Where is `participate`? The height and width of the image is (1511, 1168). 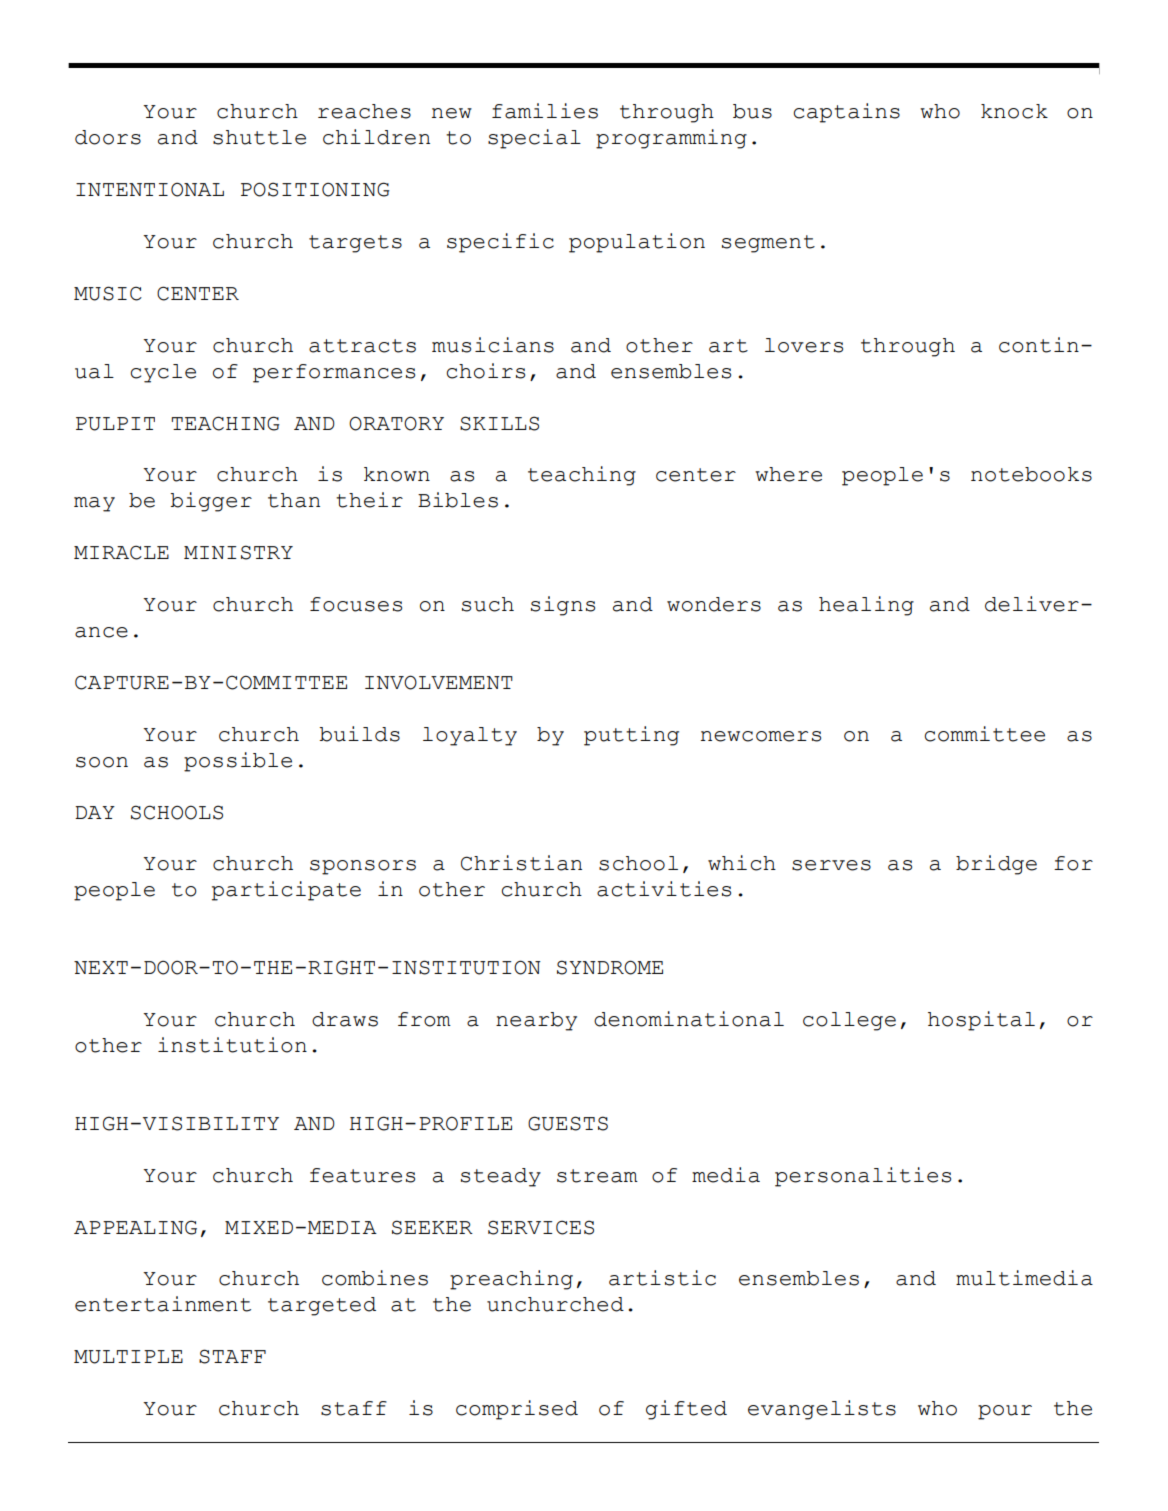 participate is located at coordinates (286, 891).
